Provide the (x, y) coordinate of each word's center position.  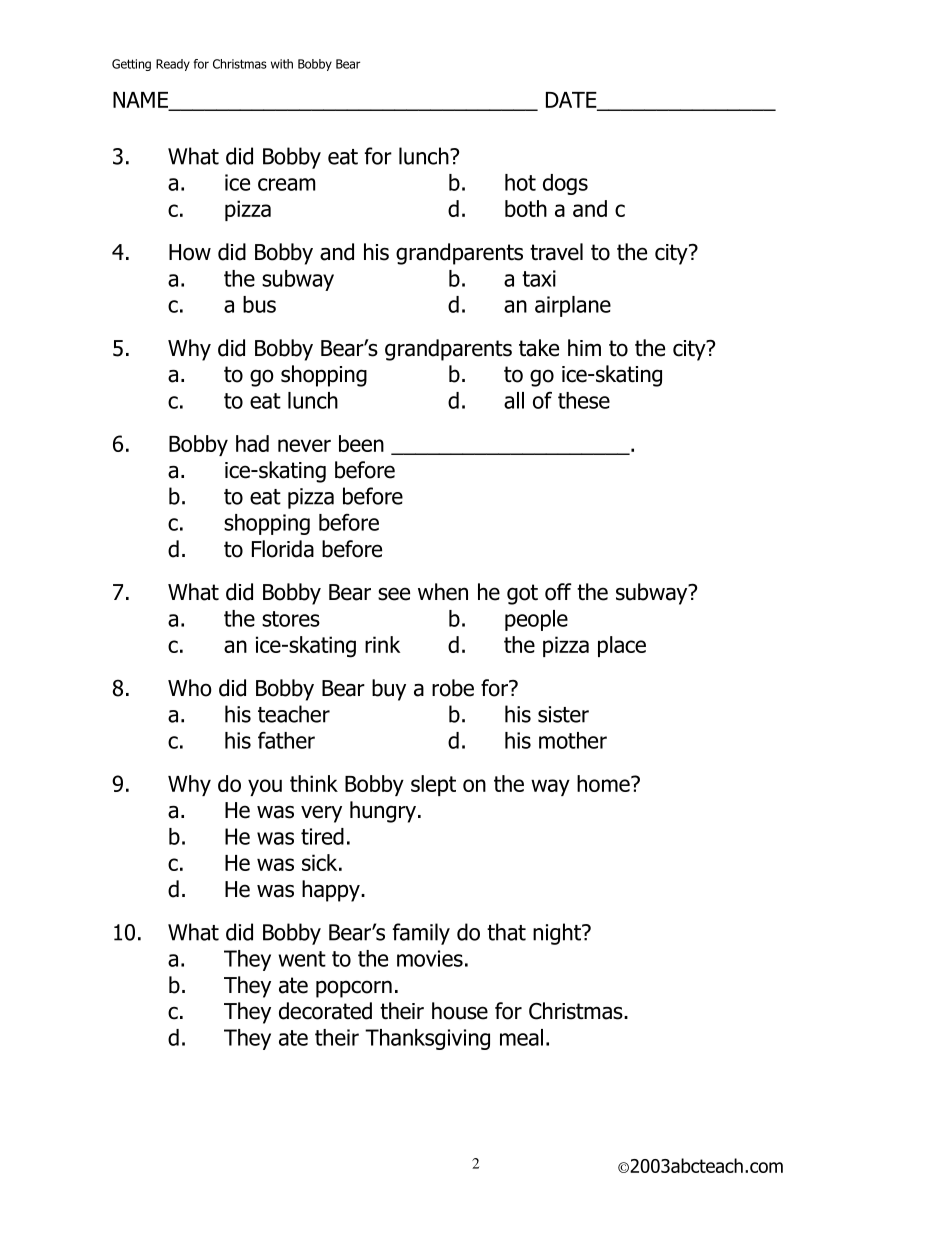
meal (521, 1037)
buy (389, 690)
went (302, 959)
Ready (173, 65)
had (252, 443)
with (282, 64)
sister (563, 714)
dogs (565, 184)
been (361, 443)
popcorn (354, 989)
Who (190, 688)
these (584, 400)
